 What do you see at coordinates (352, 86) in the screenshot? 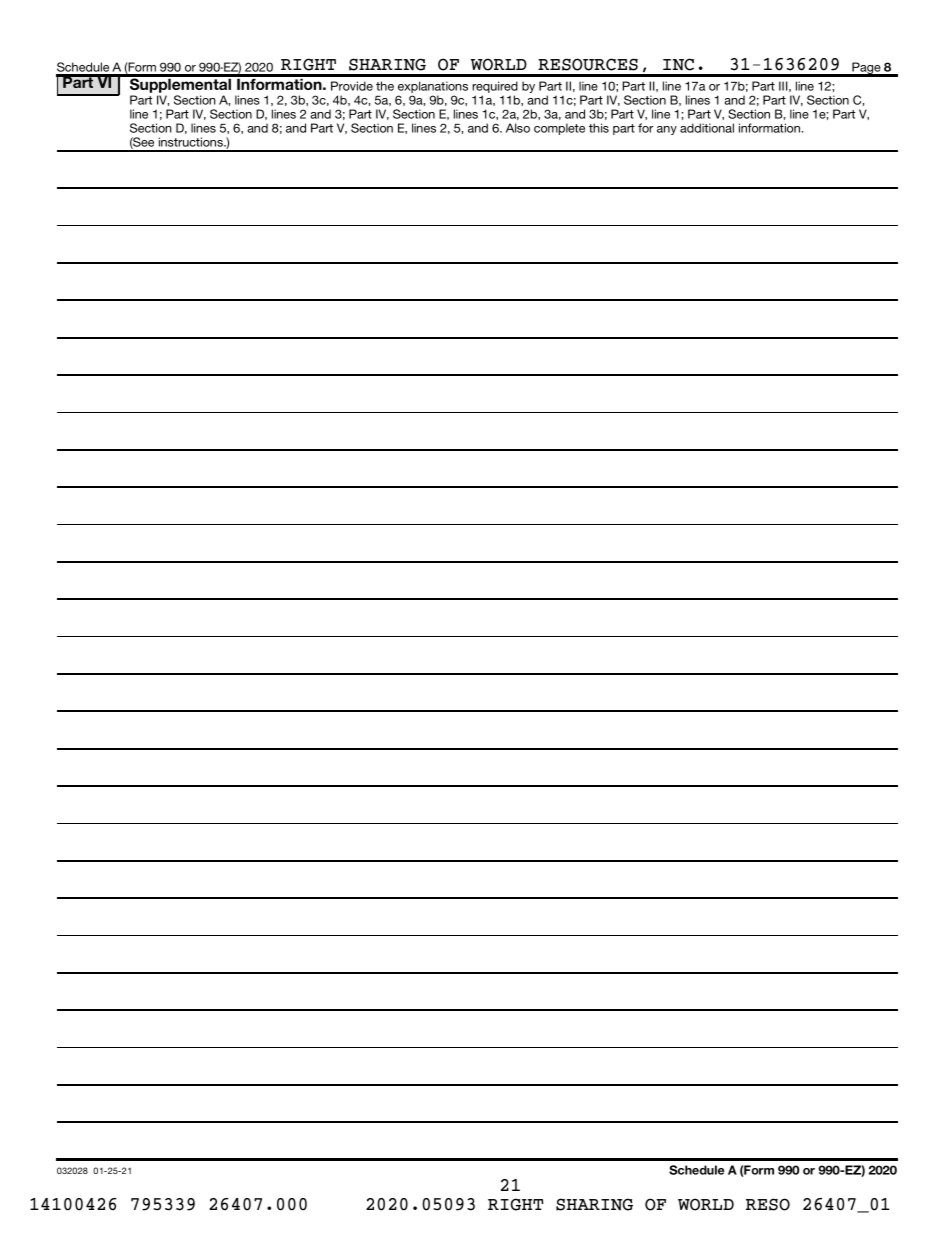
I see `Provide` at bounding box center [352, 86].
